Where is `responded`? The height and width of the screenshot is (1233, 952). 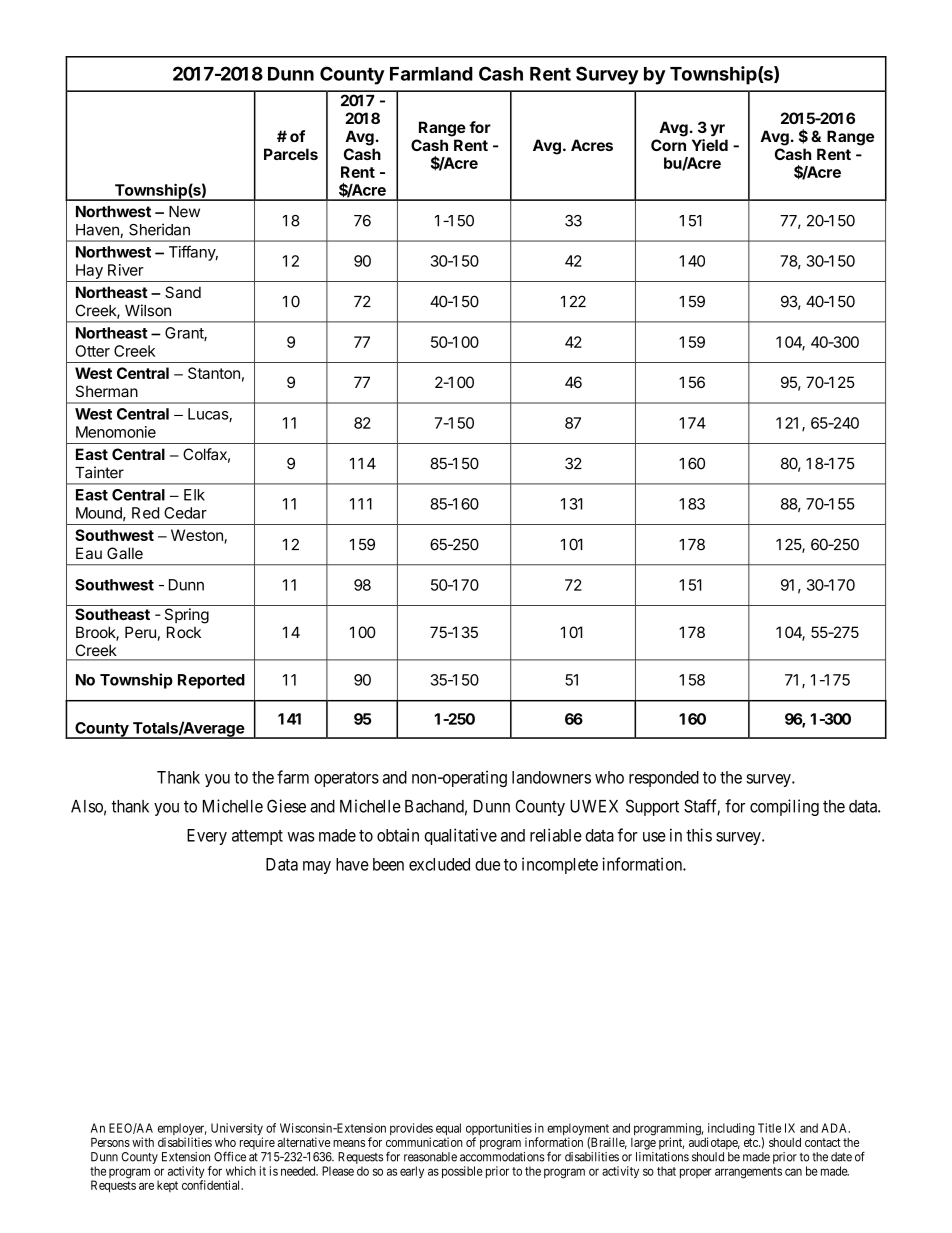 responded is located at coordinates (664, 779).
